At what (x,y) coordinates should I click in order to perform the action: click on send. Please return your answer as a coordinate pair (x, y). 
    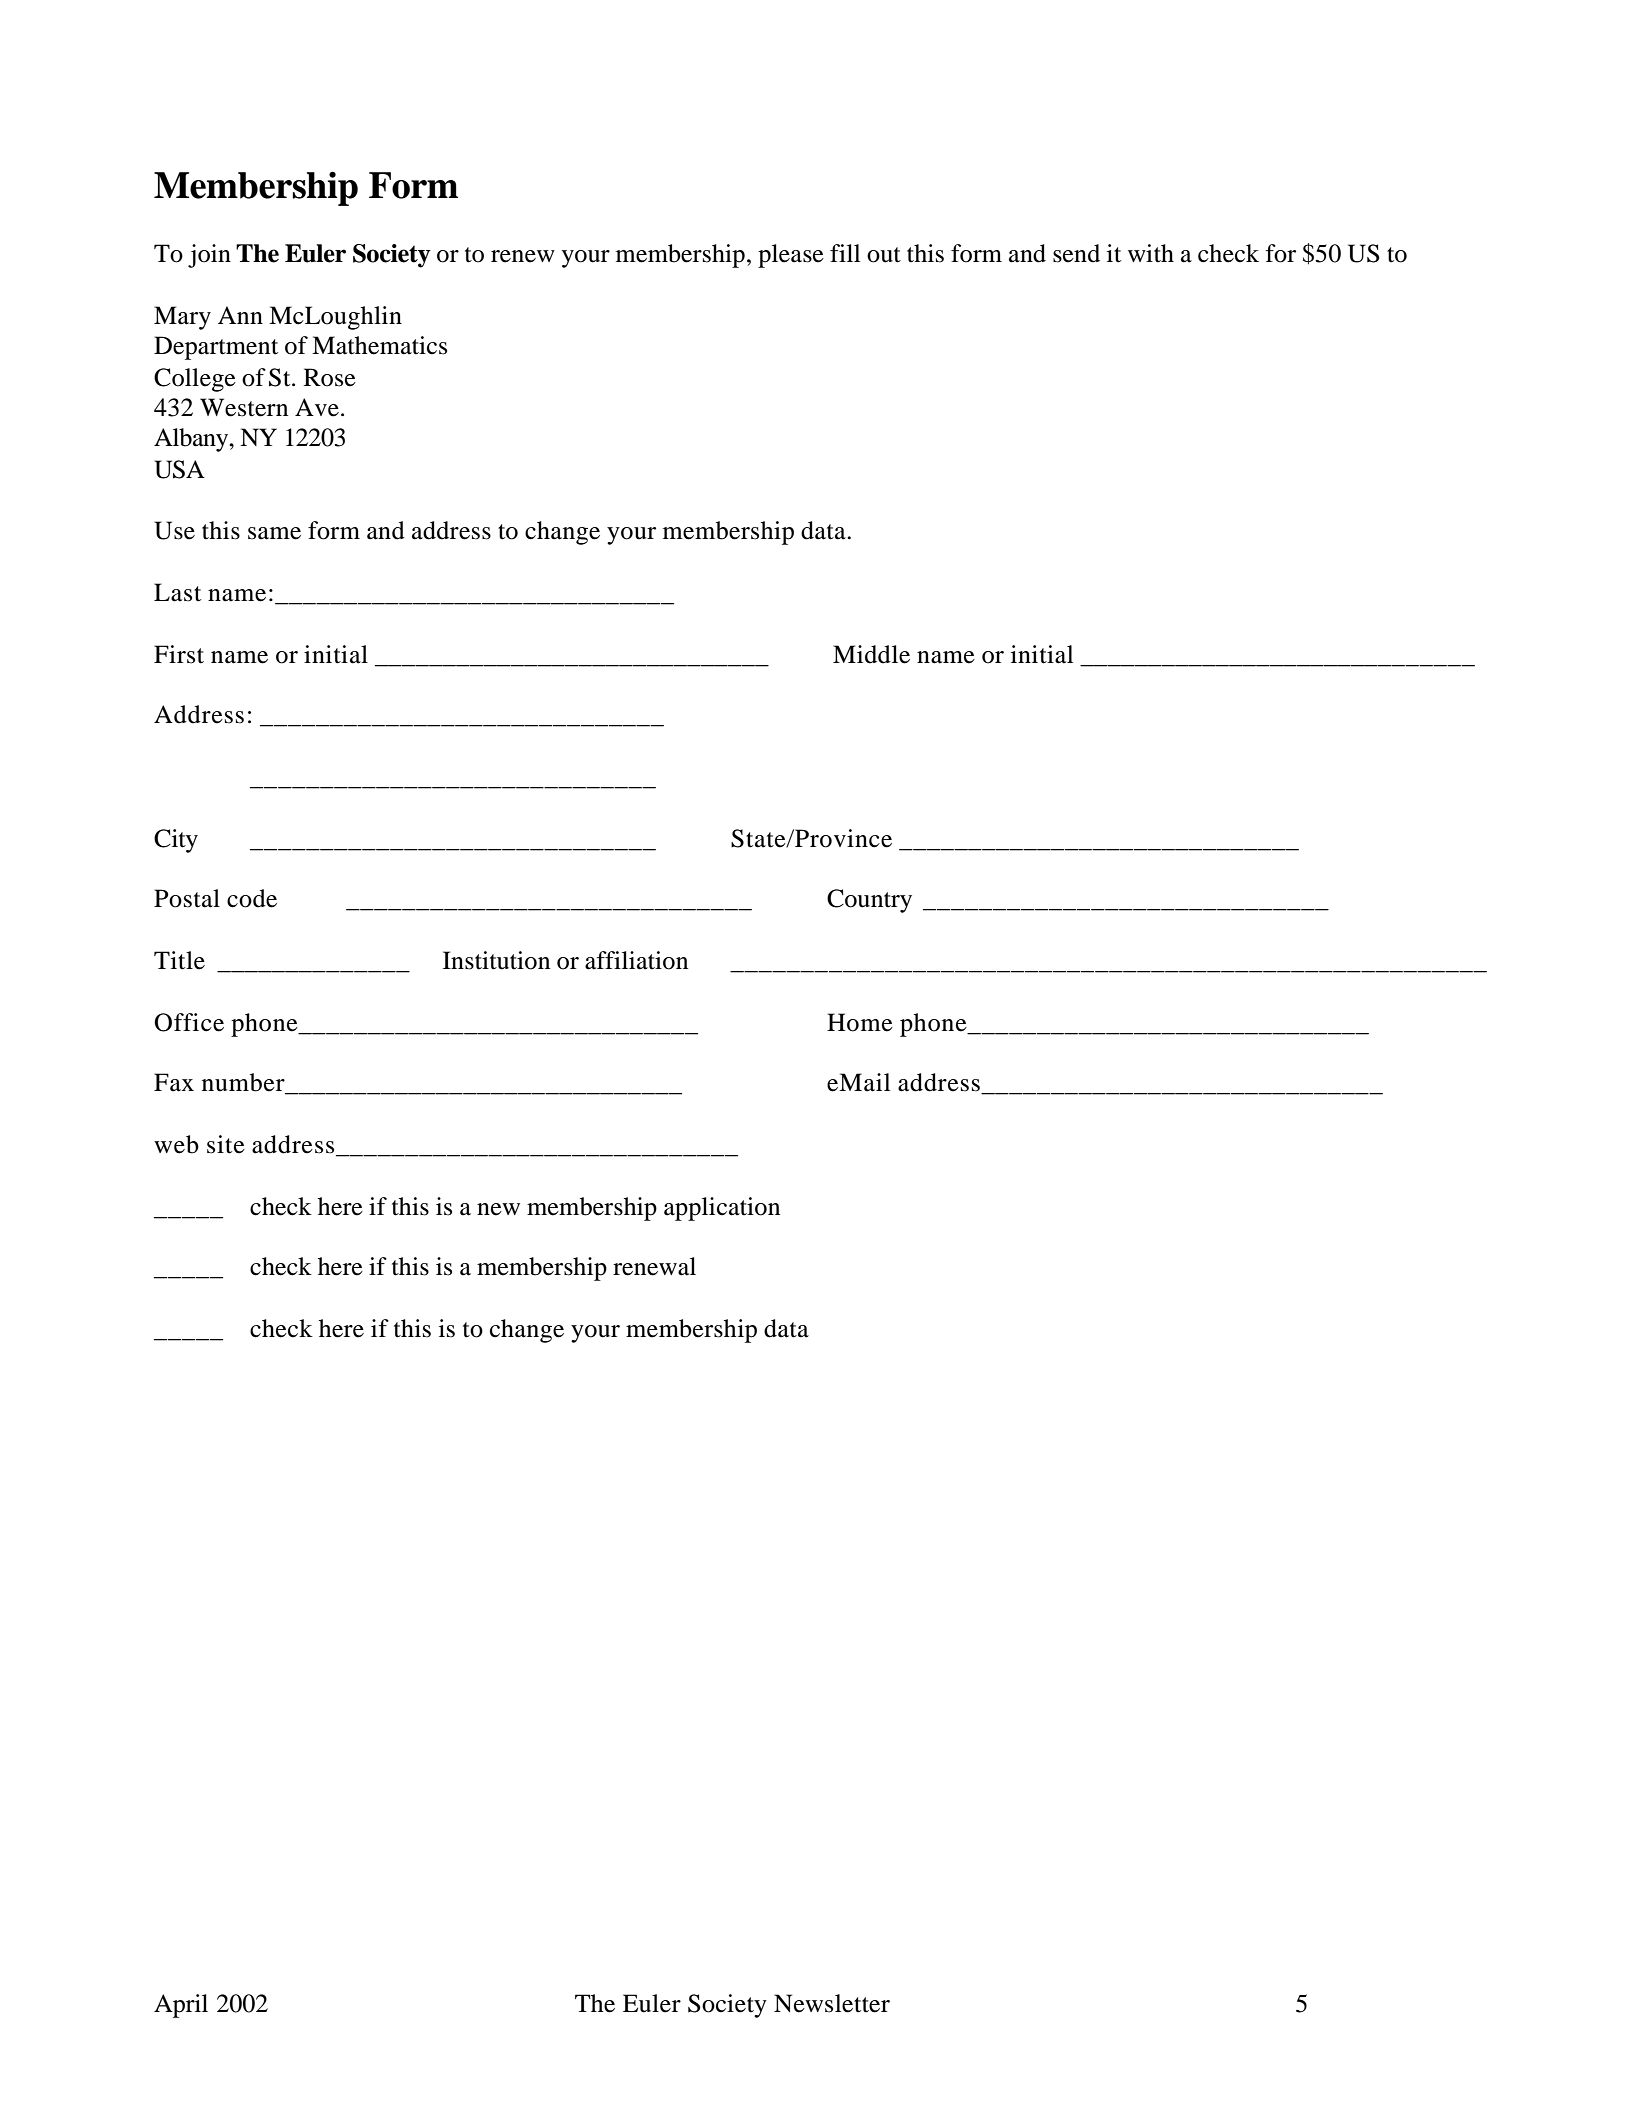
    Looking at the image, I should click on (1076, 253).
